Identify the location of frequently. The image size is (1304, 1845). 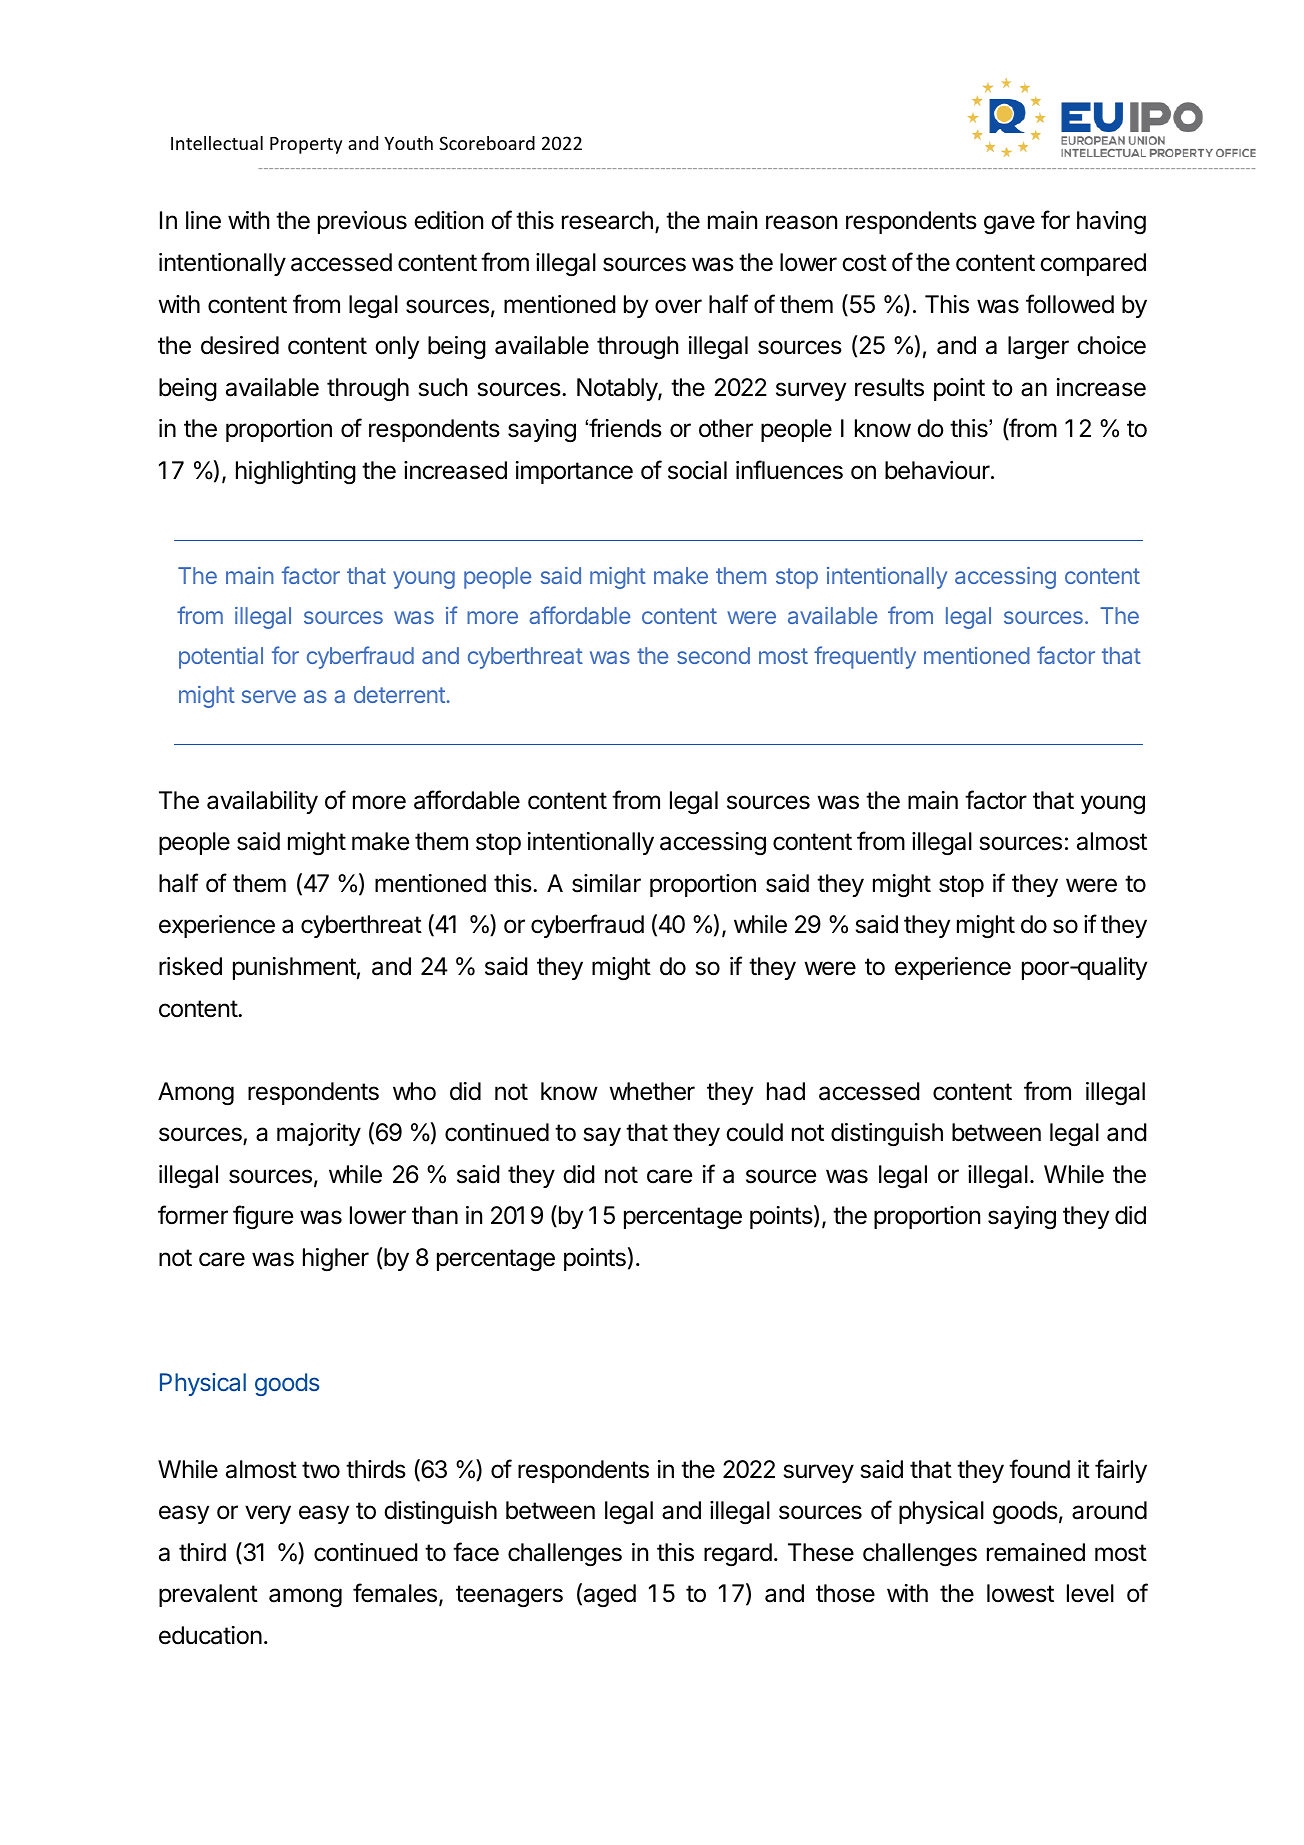
(865, 657).
